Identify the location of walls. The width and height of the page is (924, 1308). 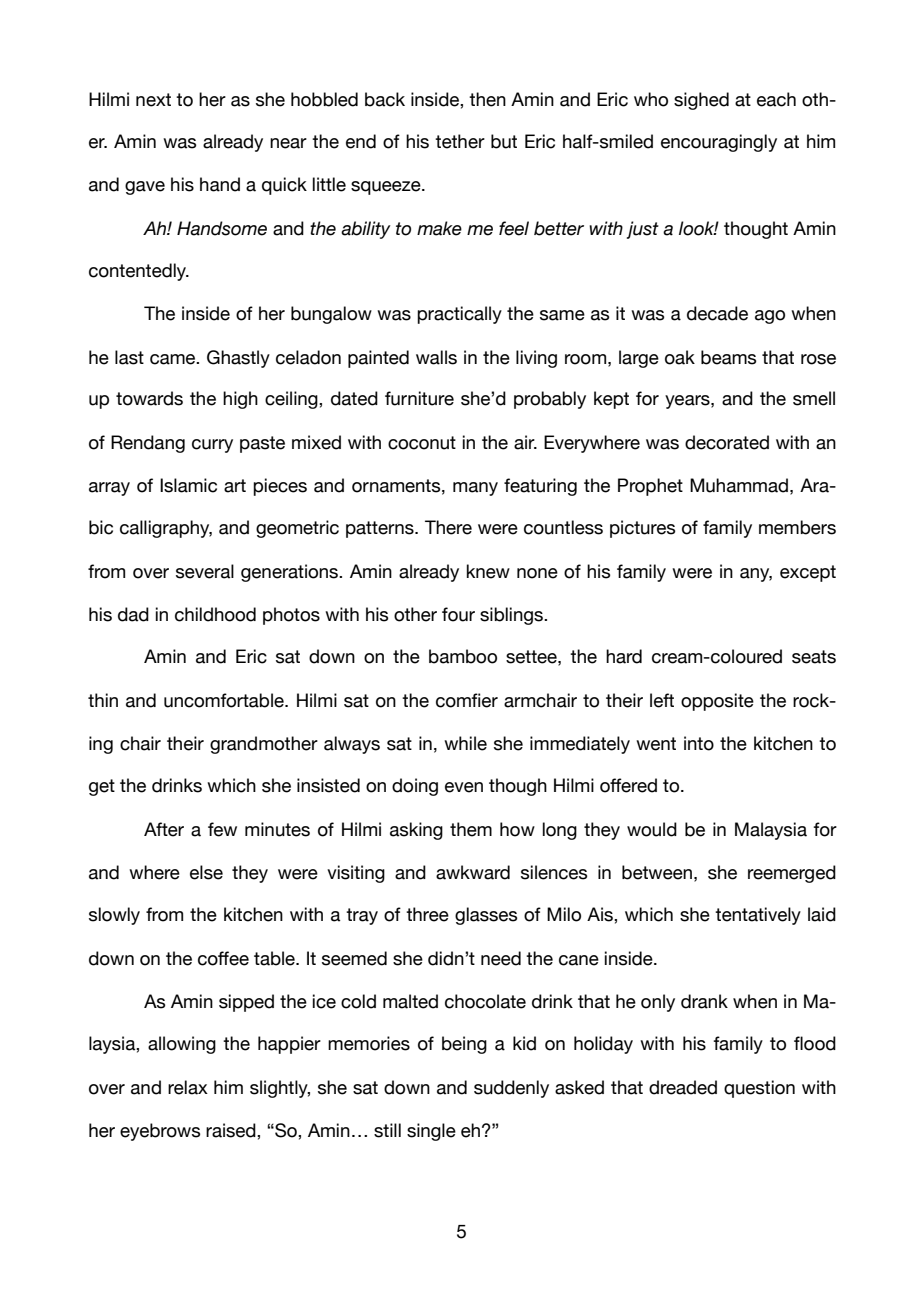
(436, 357).
